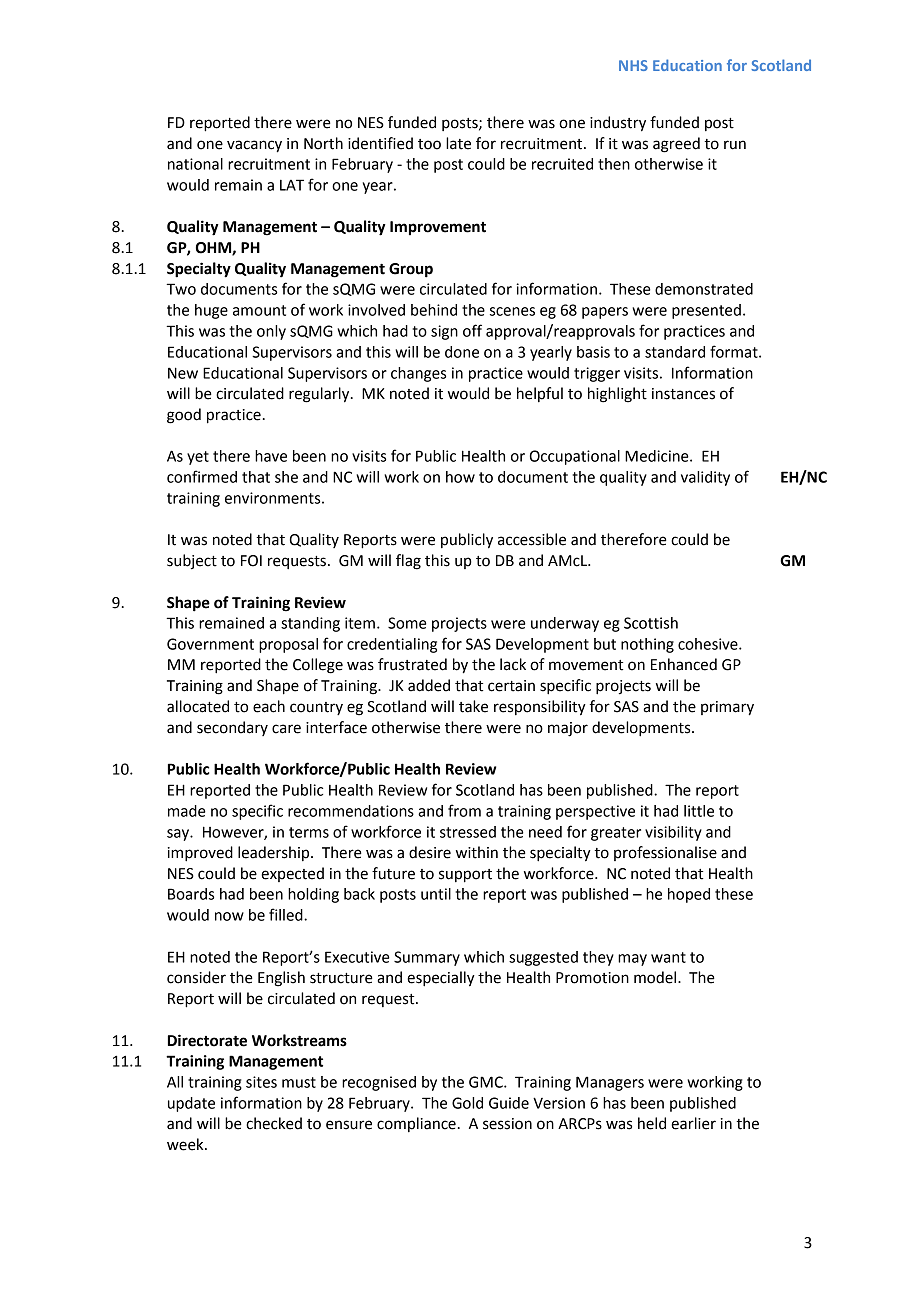 The width and height of the screenshot is (924, 1308). What do you see at coordinates (429, 144) in the screenshot?
I see `too` at bounding box center [429, 144].
